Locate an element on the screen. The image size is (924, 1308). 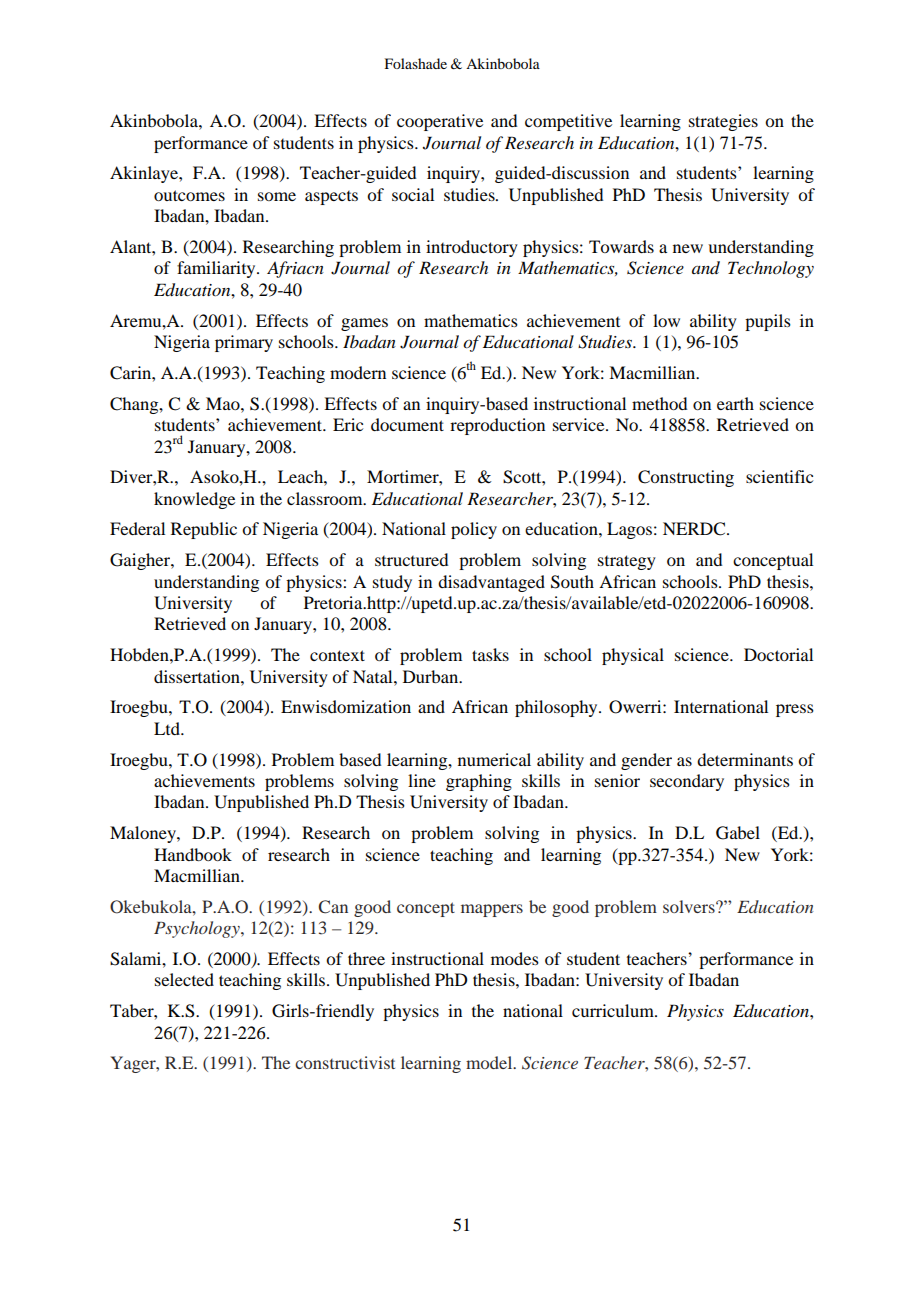
strategy is located at coordinates (627, 562).
